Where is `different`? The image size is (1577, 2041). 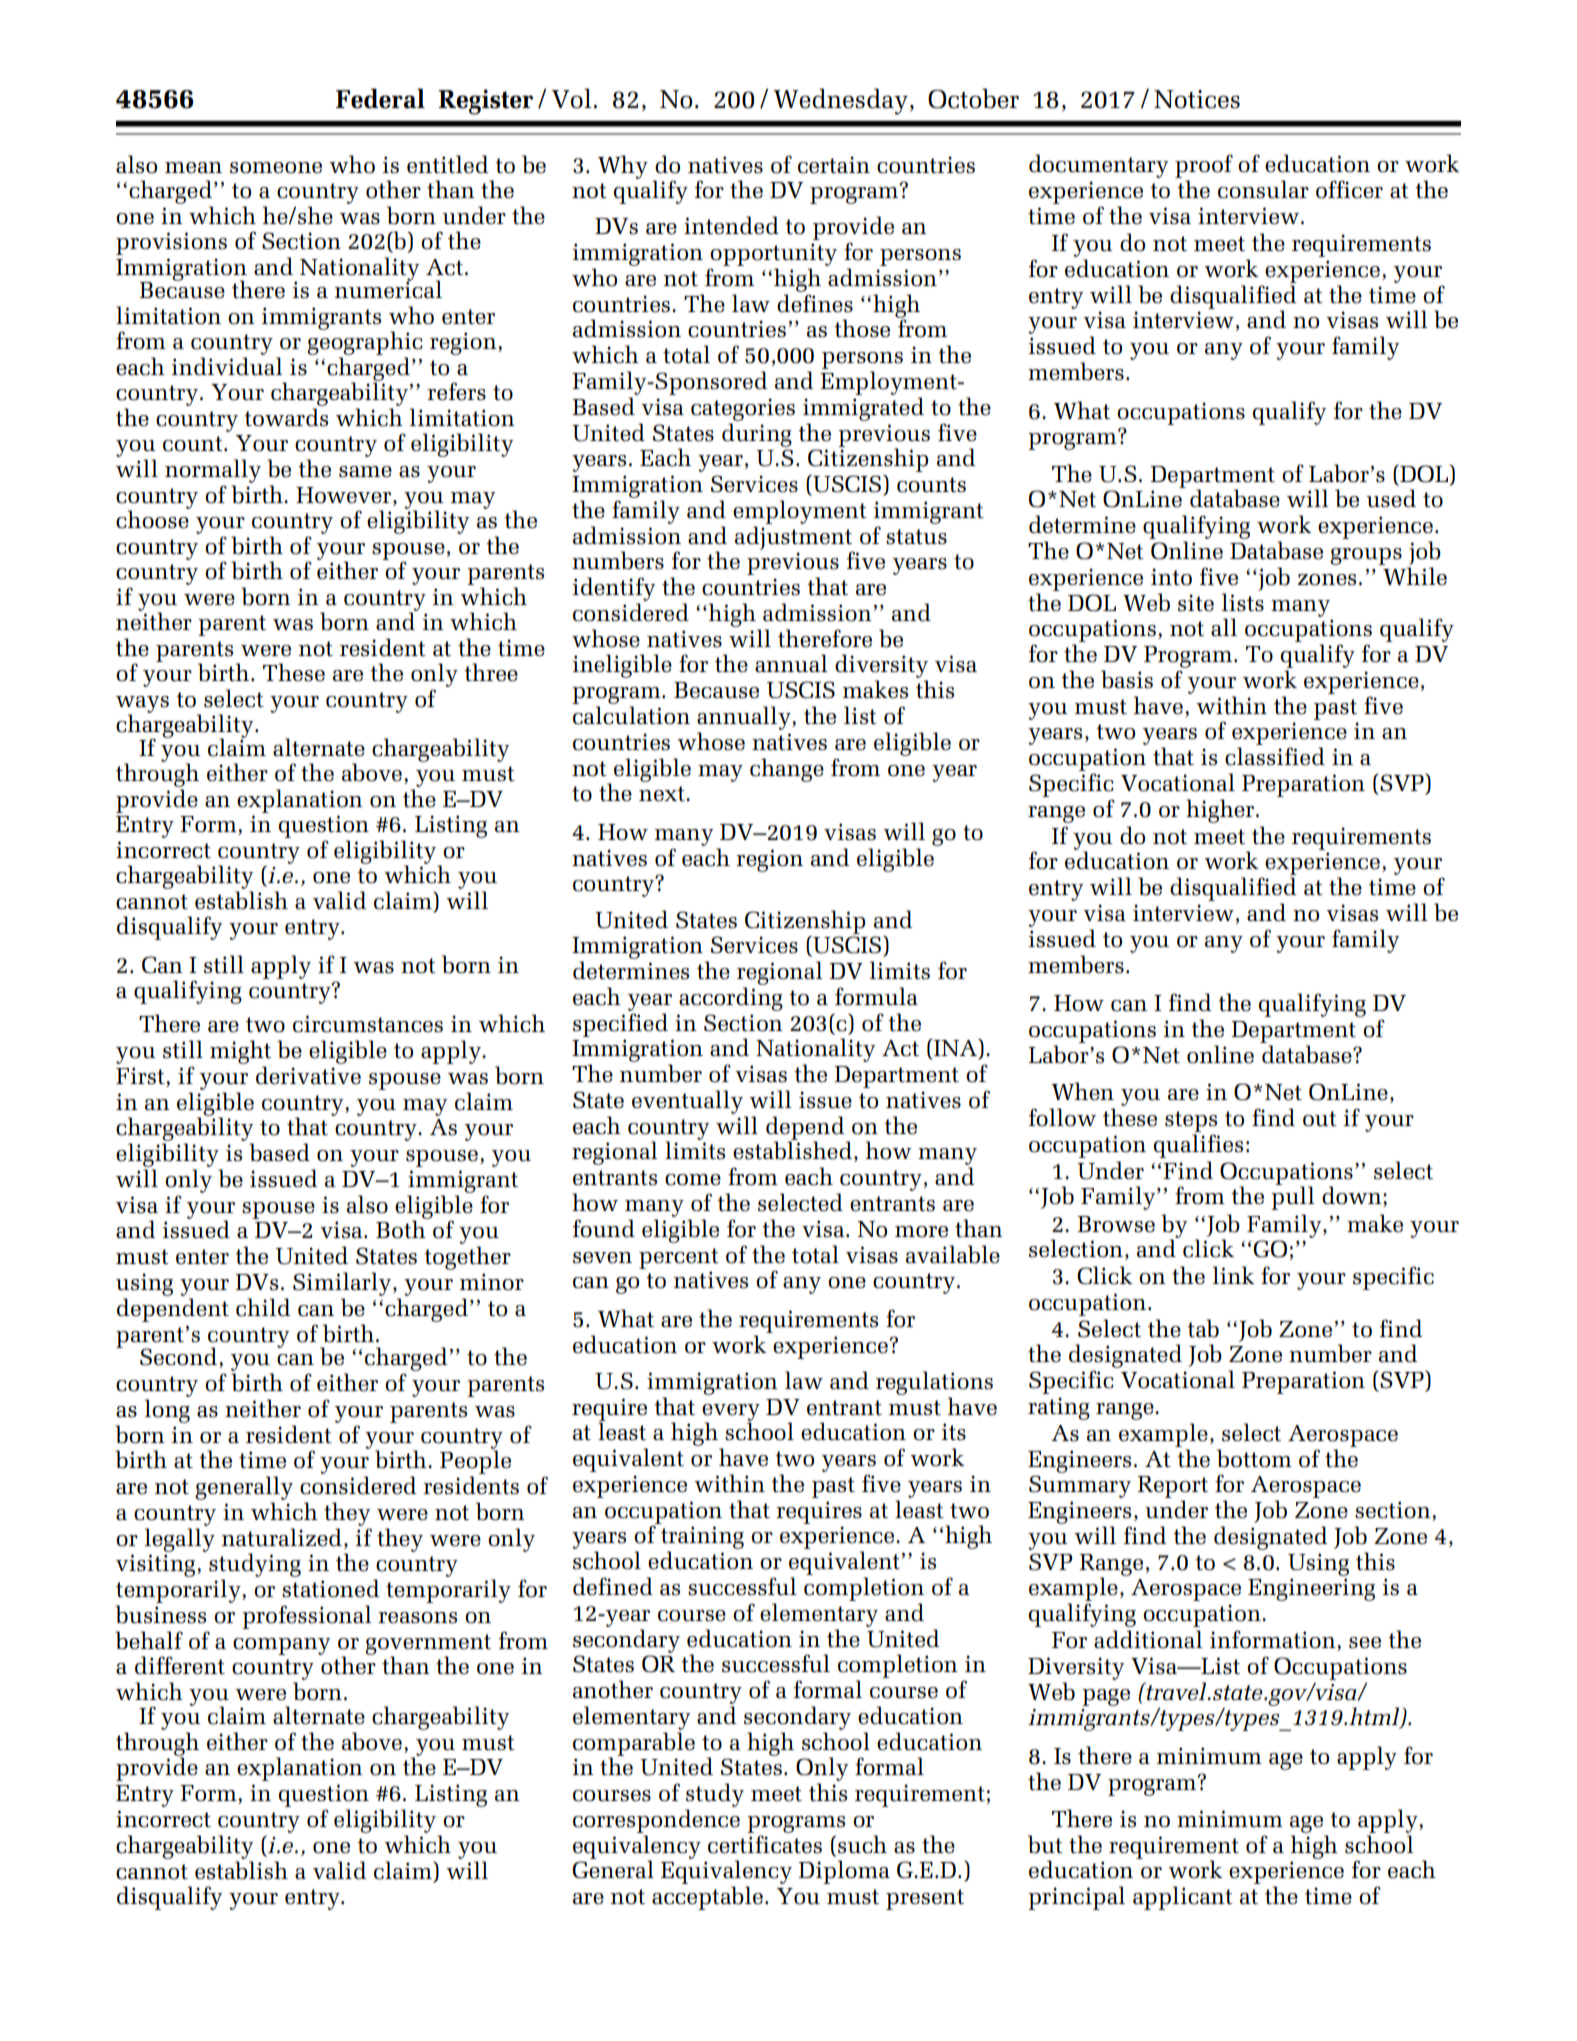
different is located at coordinates (180, 1665).
